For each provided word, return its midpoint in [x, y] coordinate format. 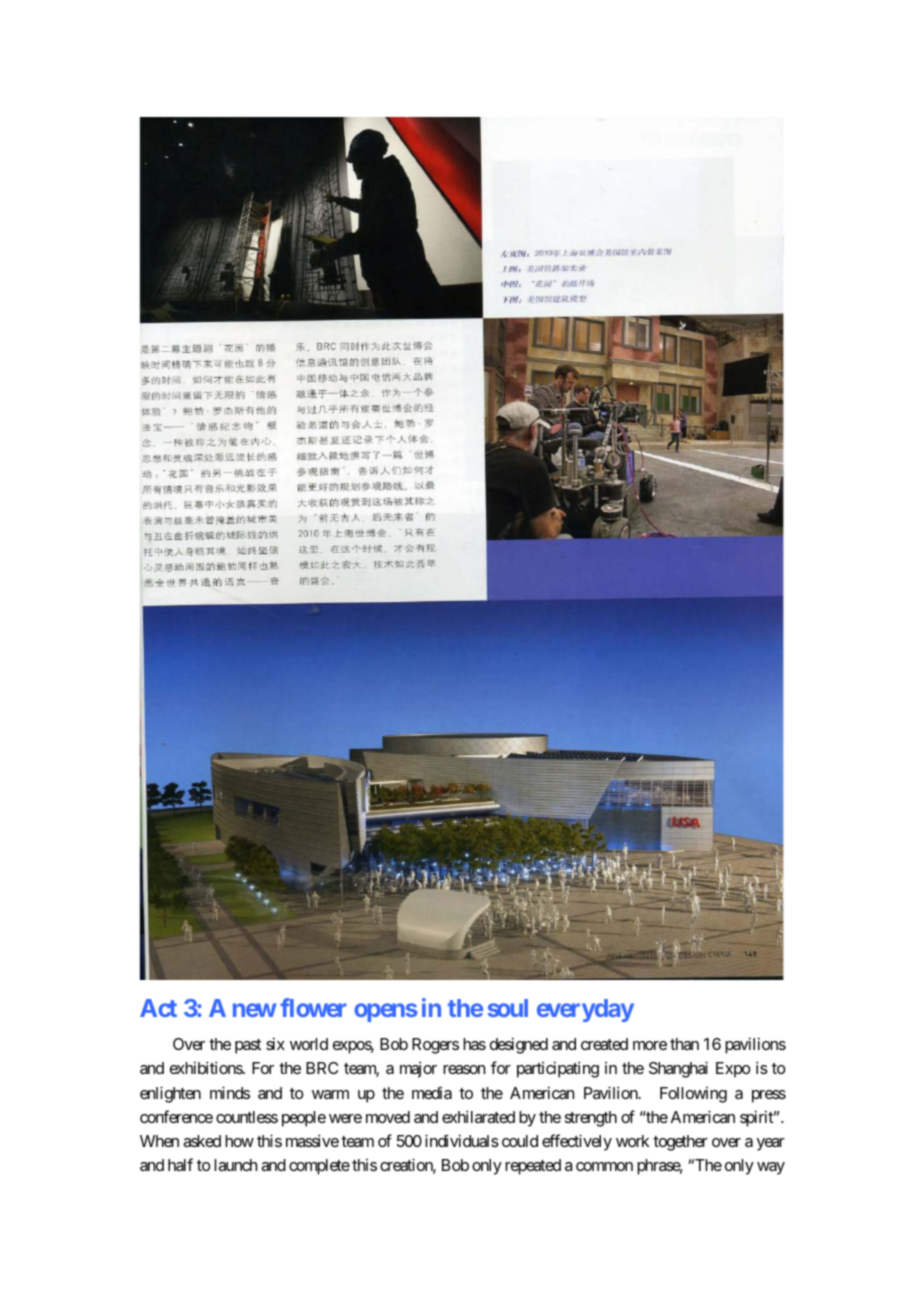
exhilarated [478, 1116]
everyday [585, 1010]
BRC [322, 1068]
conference [176, 1116]
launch [235, 1165]
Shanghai [678, 1069]
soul [508, 1008]
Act [158, 1008]
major [418, 1069]
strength [591, 1119]
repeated [533, 1167]
